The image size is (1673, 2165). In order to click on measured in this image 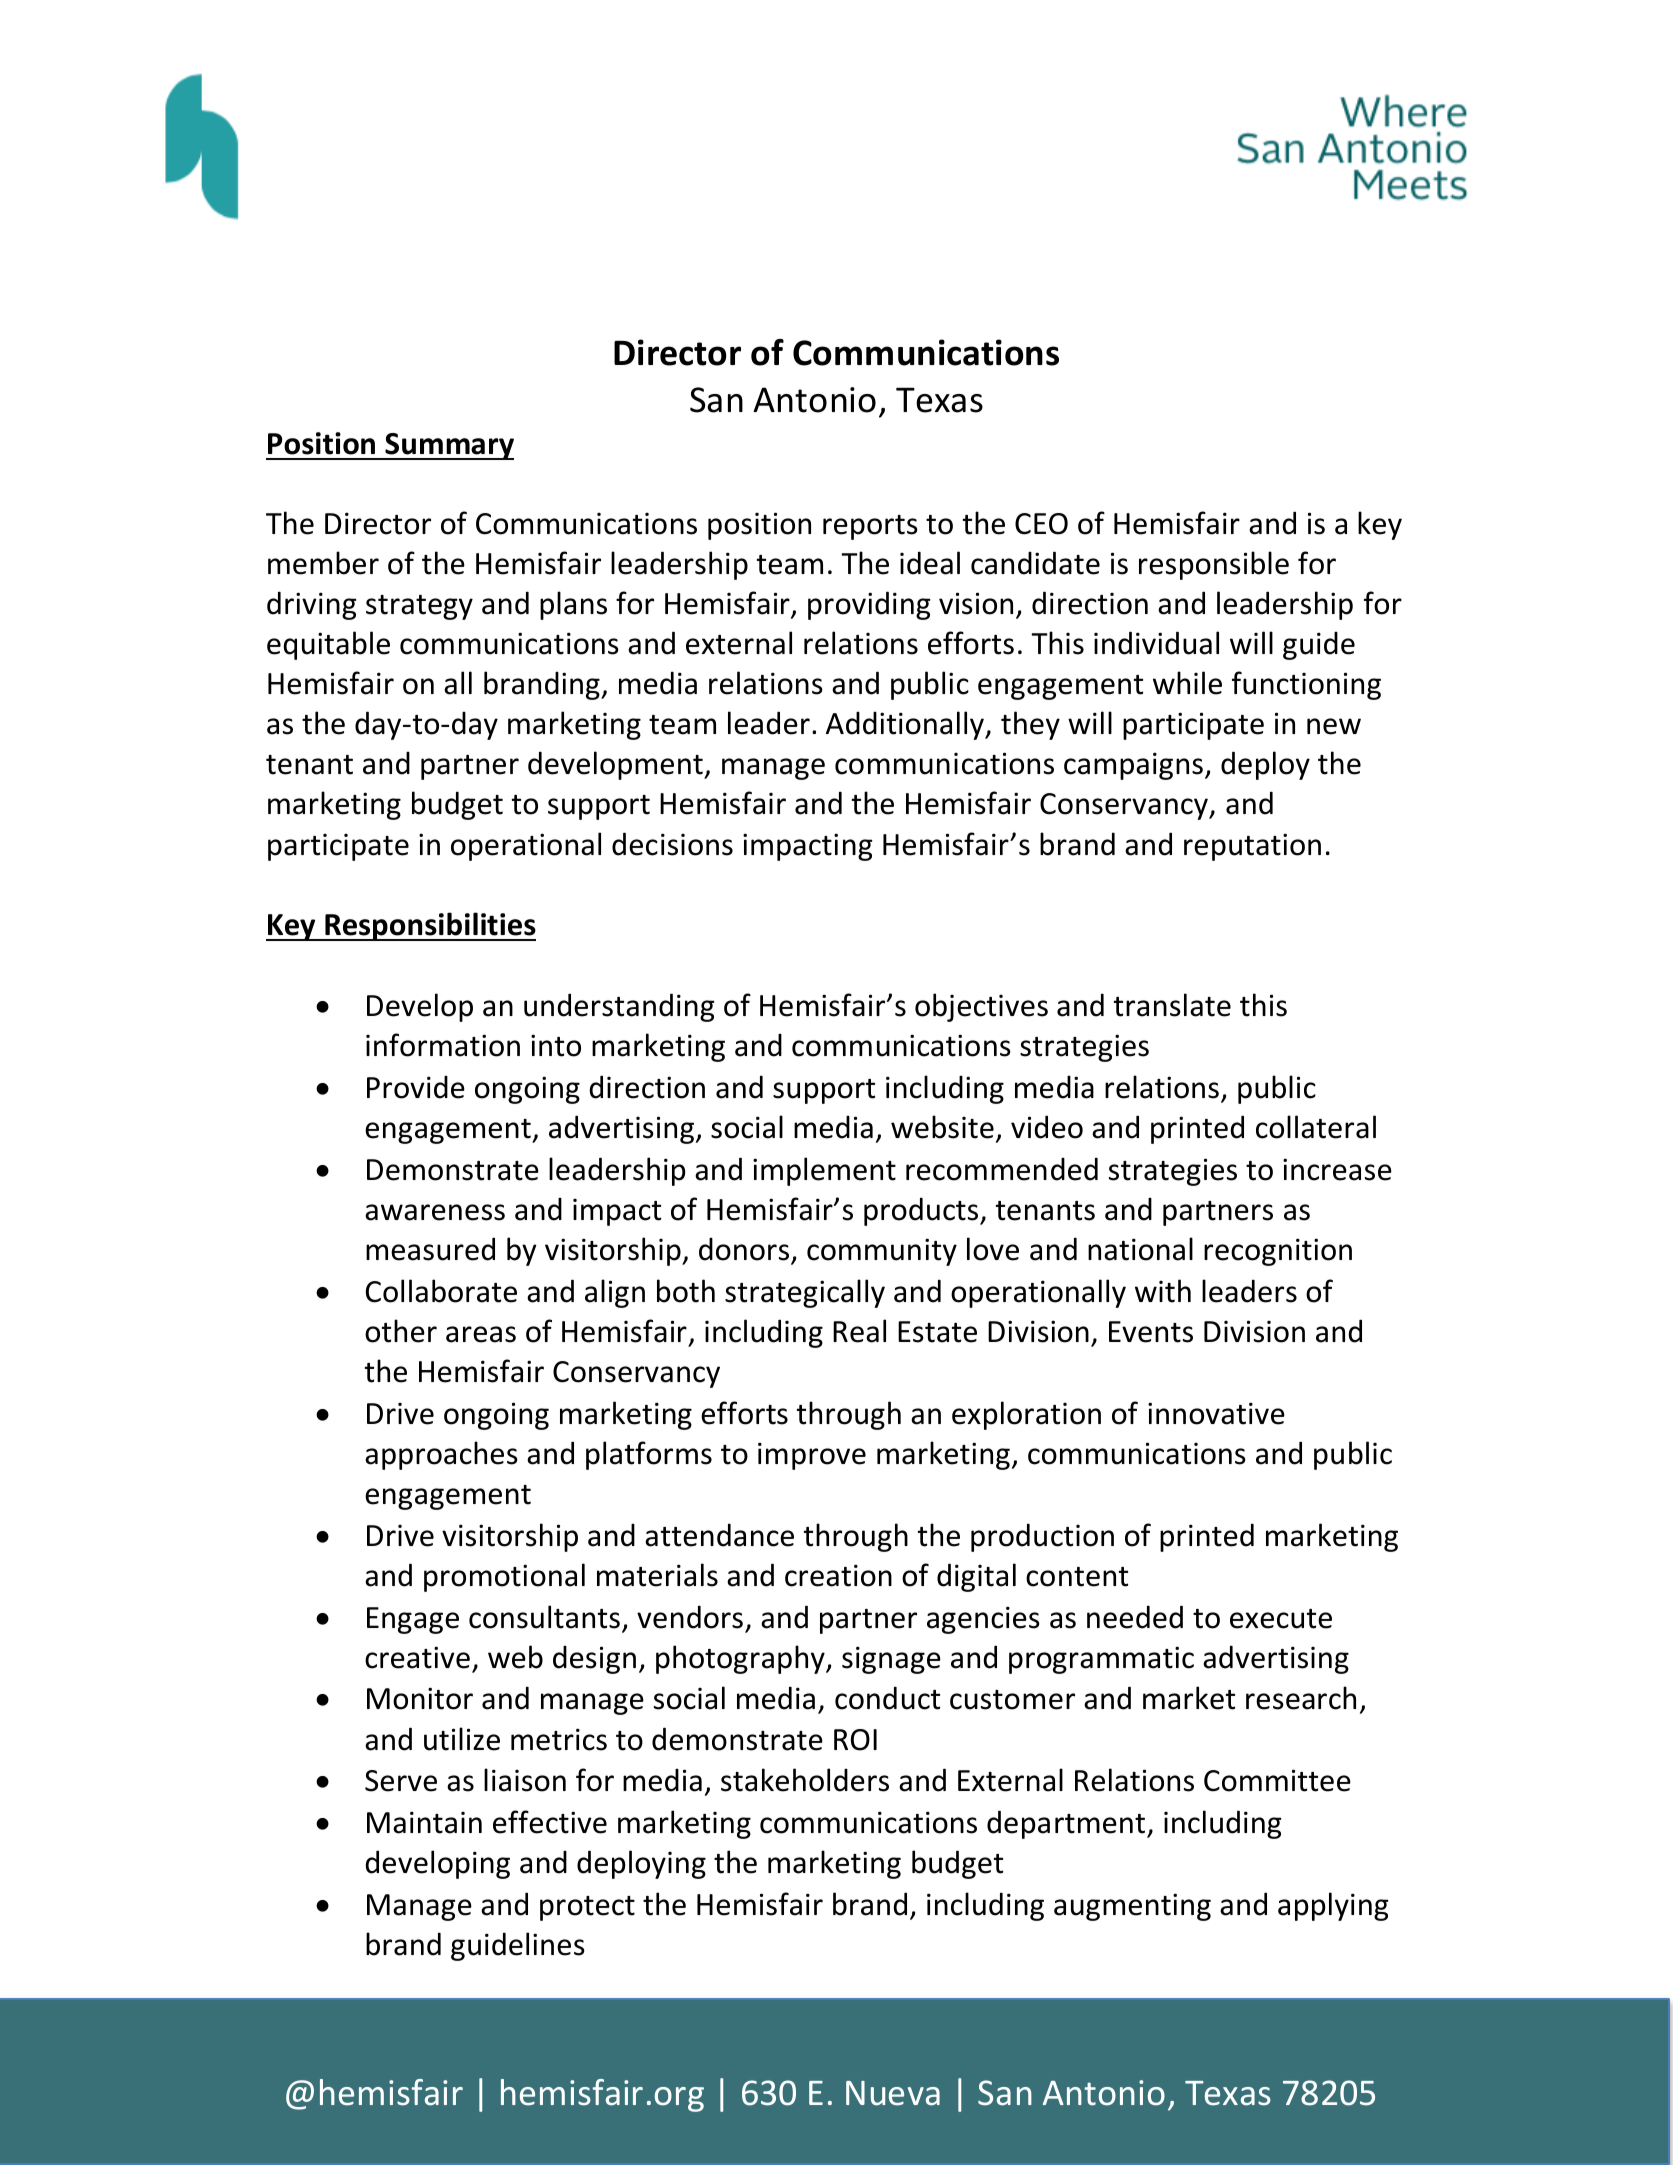, I will do `click(430, 1249)`.
